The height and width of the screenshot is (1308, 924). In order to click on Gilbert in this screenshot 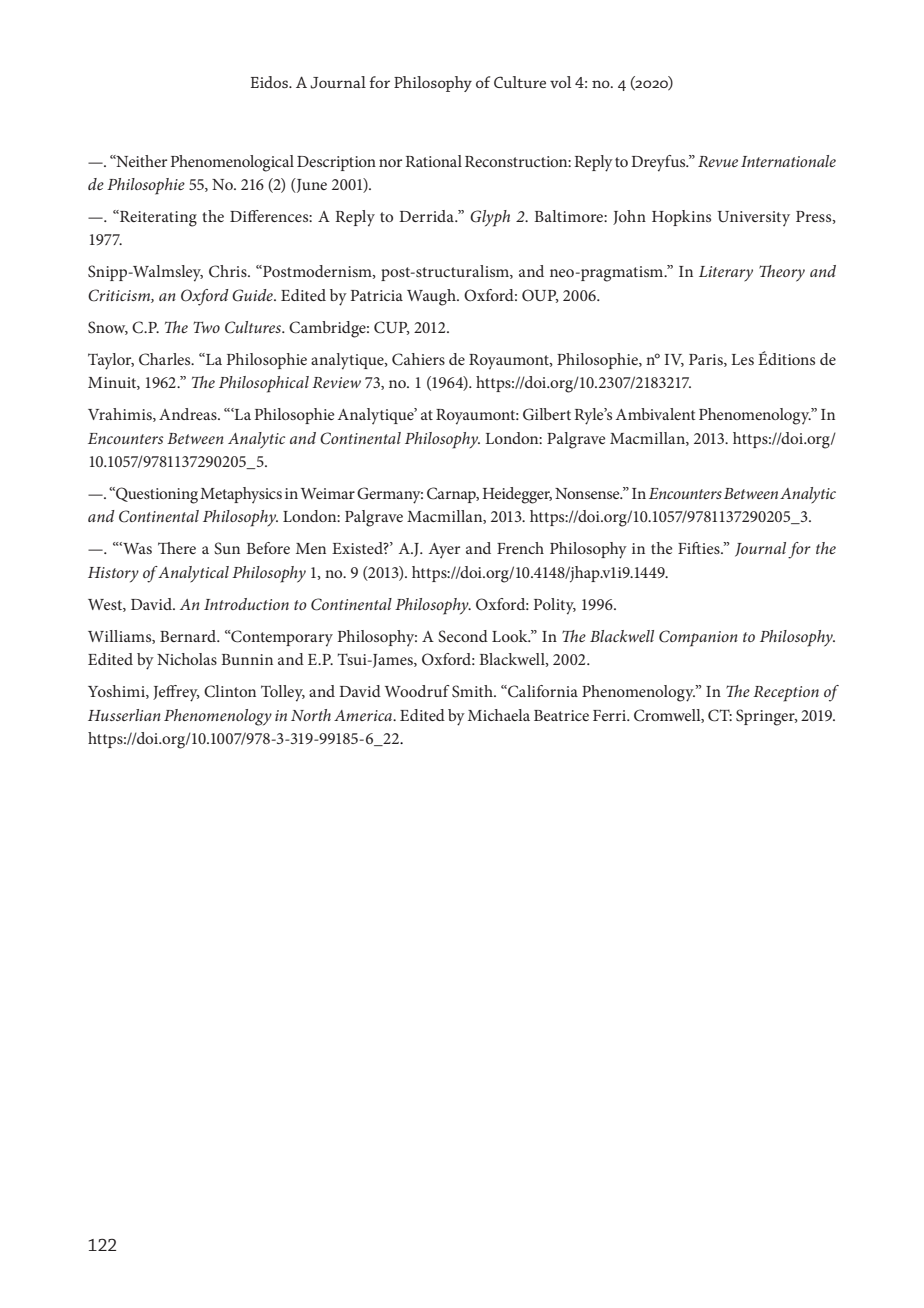, I will do `click(547, 414)`.
